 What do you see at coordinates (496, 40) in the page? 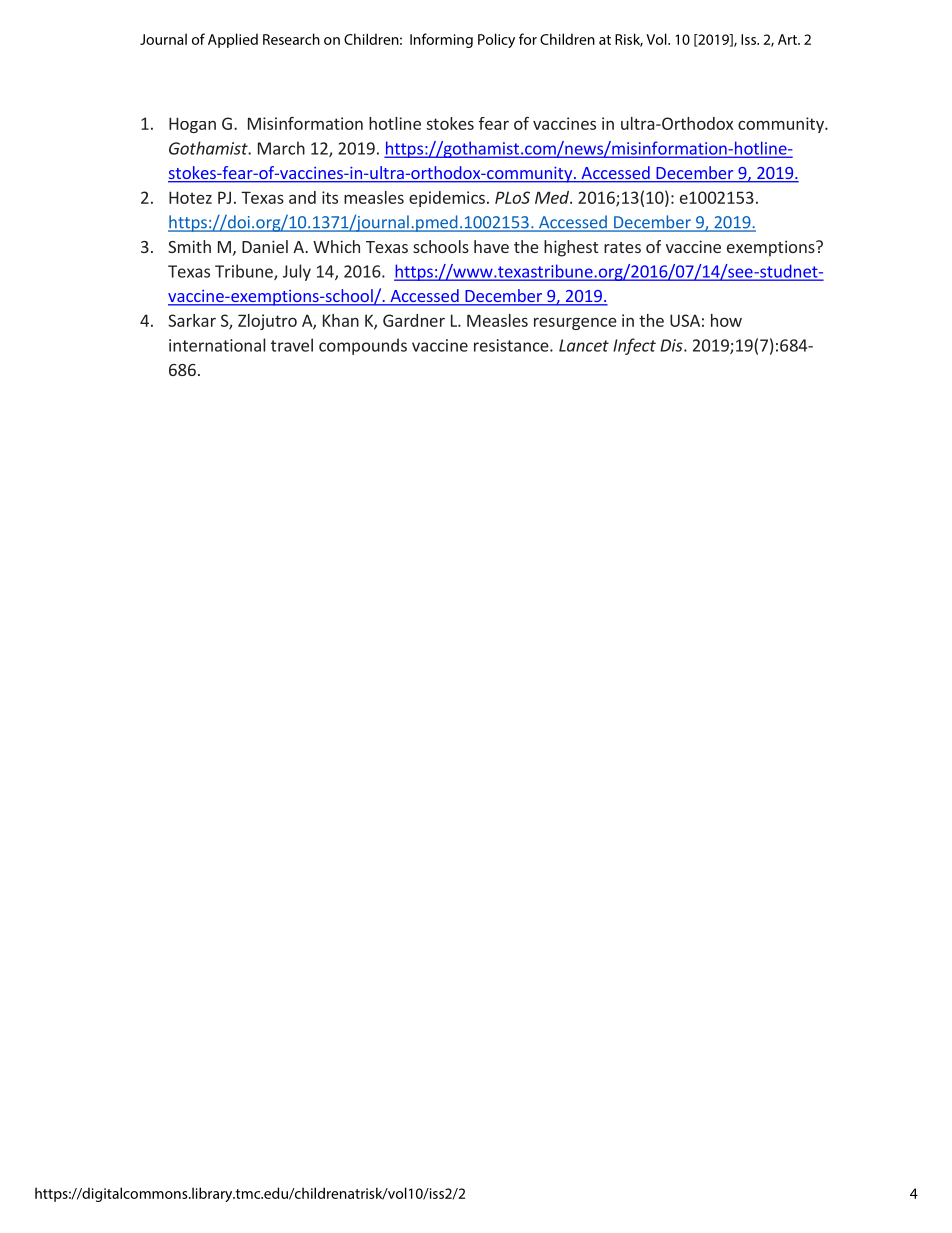
I see `Policy` at bounding box center [496, 40].
